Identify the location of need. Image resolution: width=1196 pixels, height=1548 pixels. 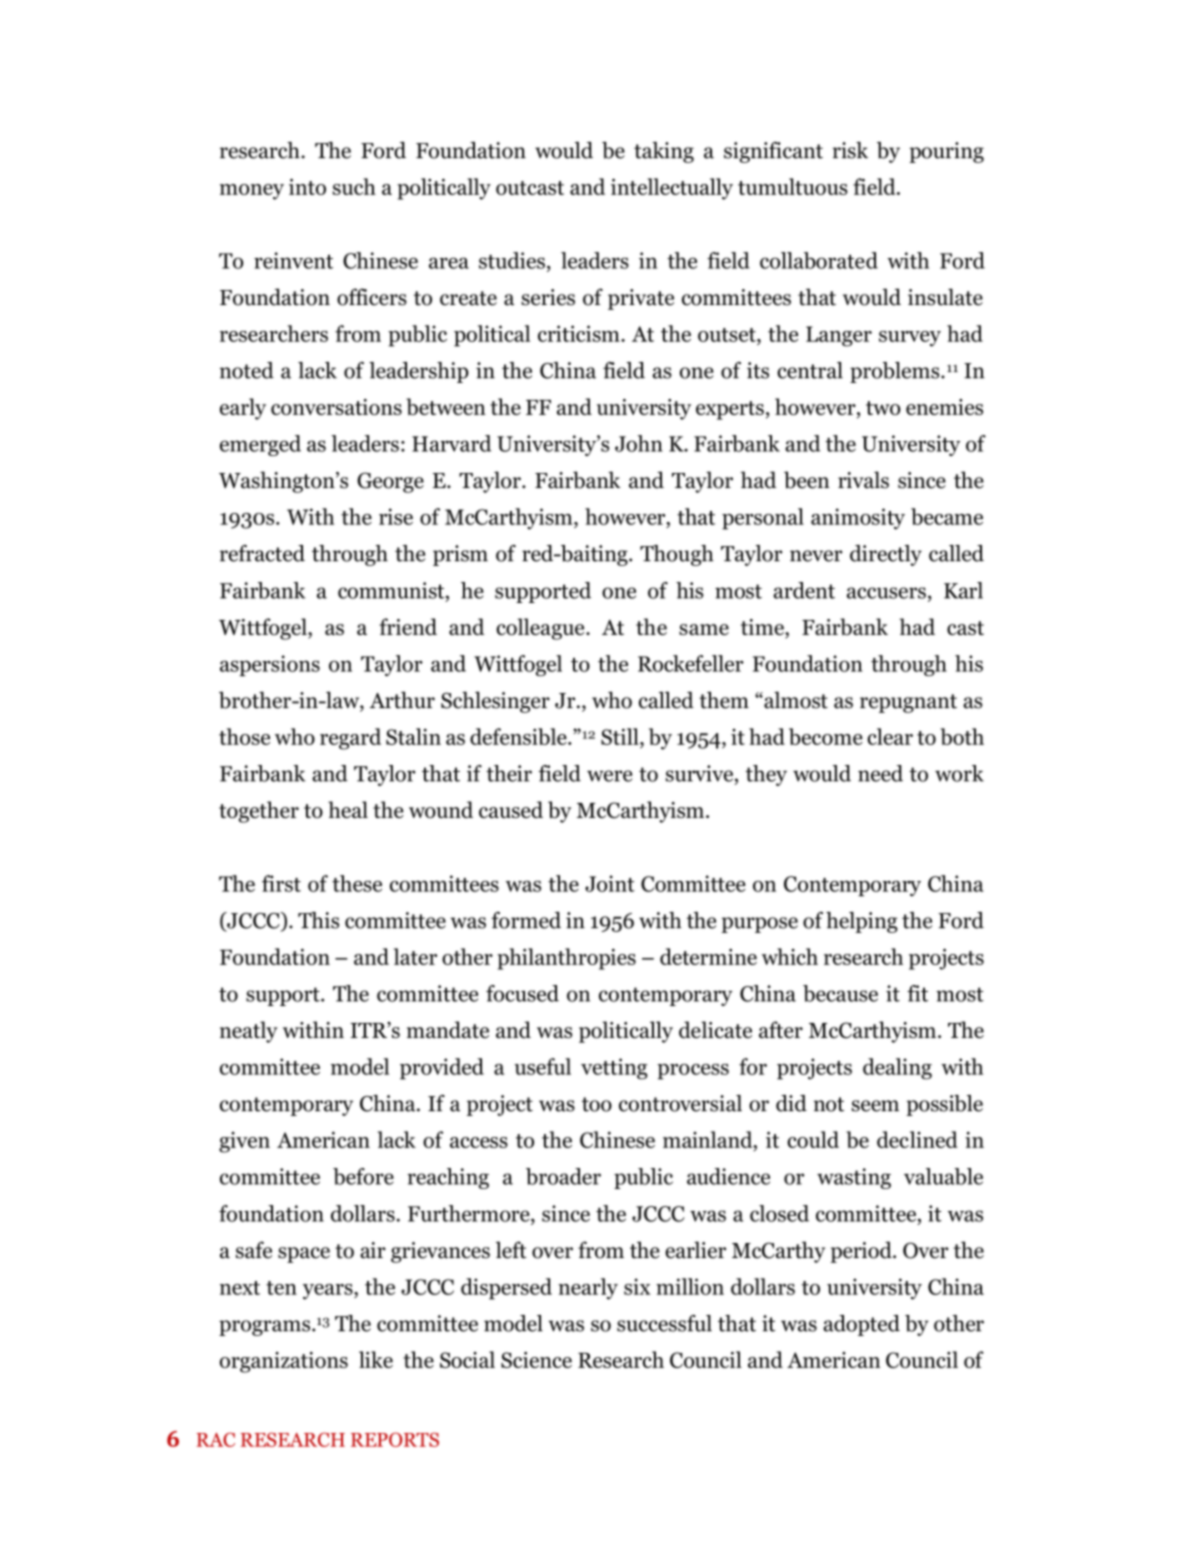
(880, 773).
